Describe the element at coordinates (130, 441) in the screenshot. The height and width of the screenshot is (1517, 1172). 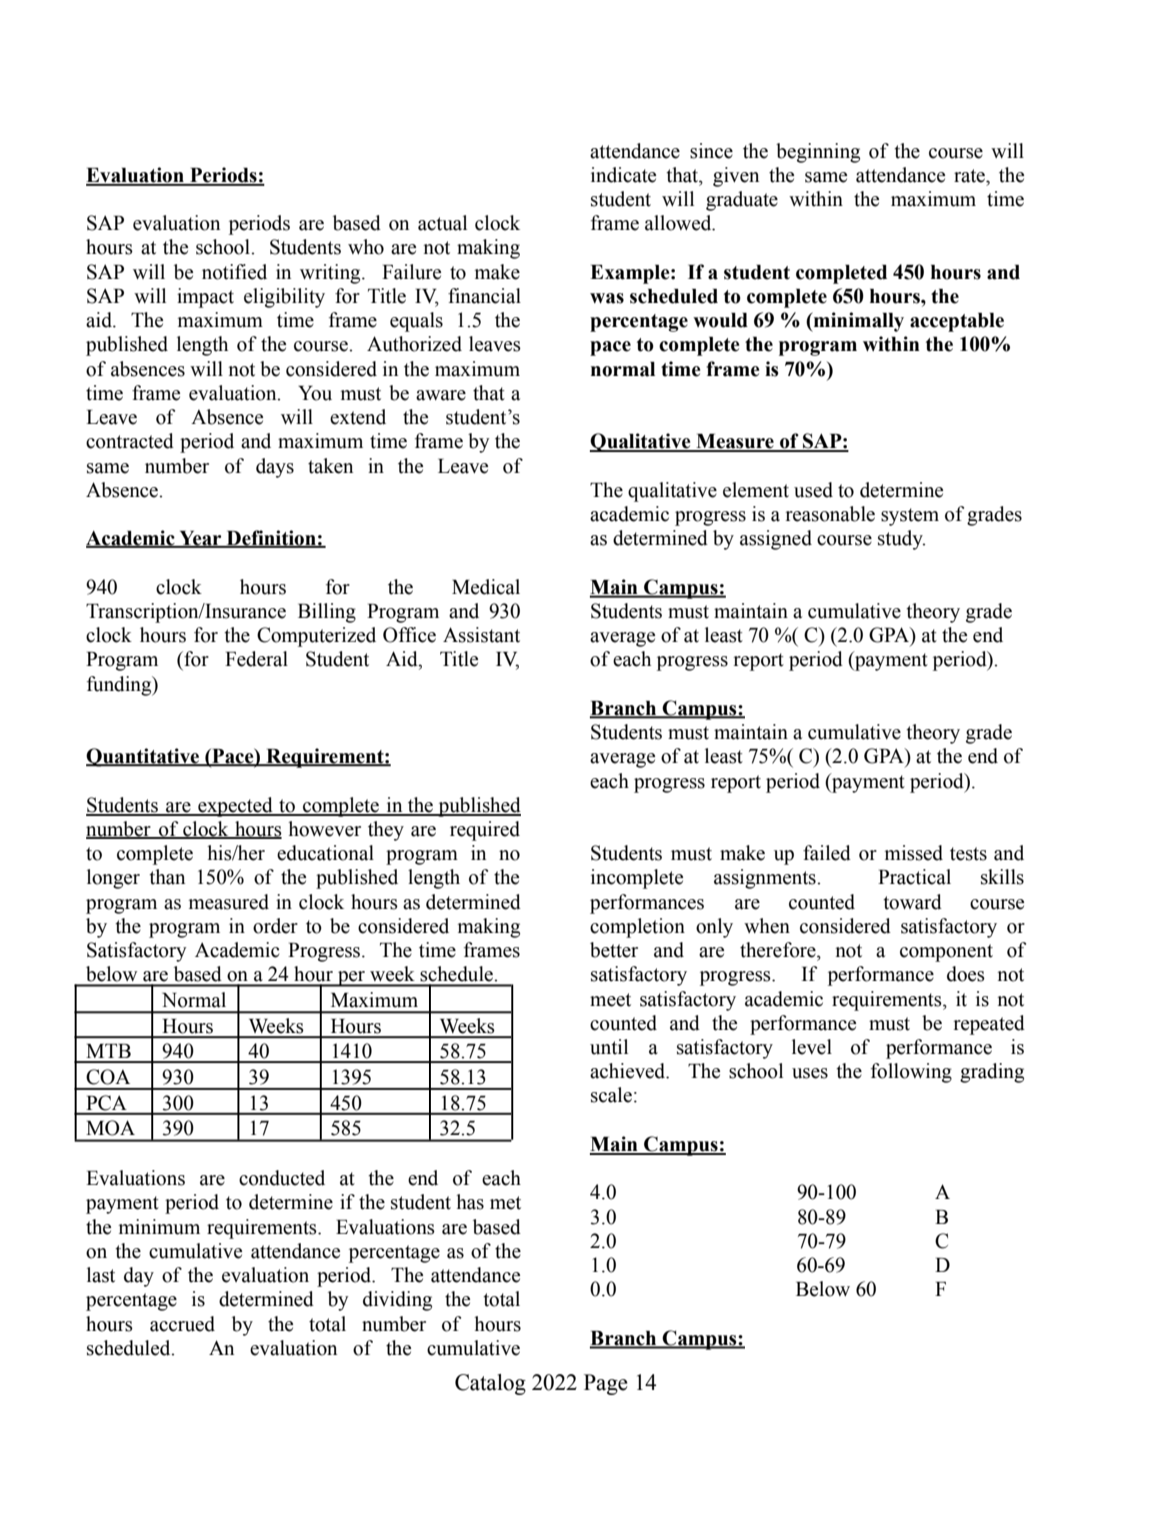
I see `contracted` at that location.
